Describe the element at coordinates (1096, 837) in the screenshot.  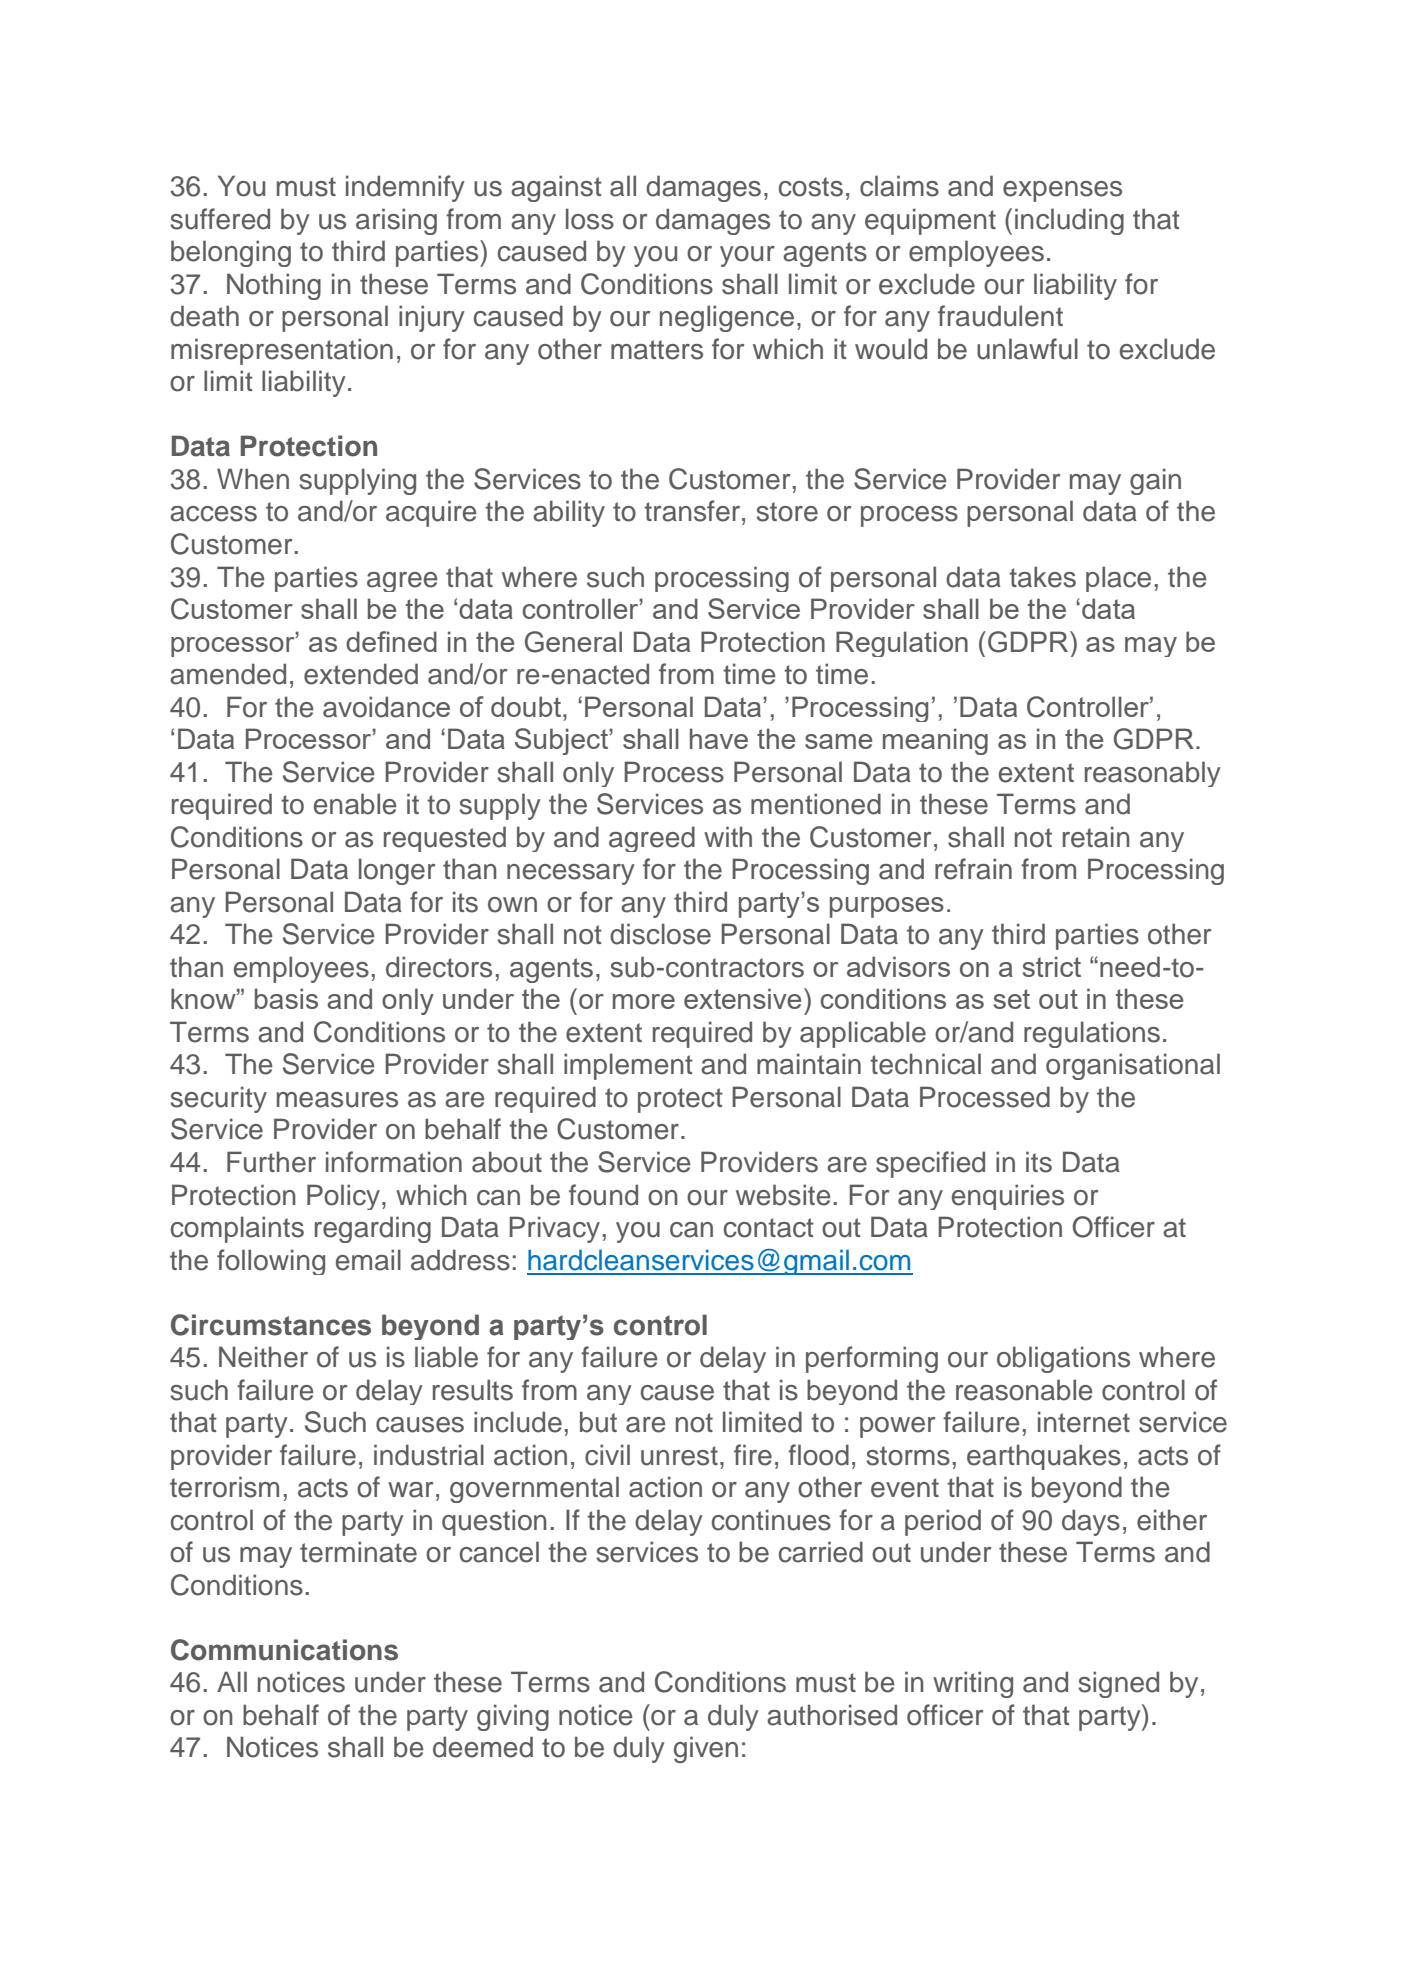
I see `retain` at that location.
